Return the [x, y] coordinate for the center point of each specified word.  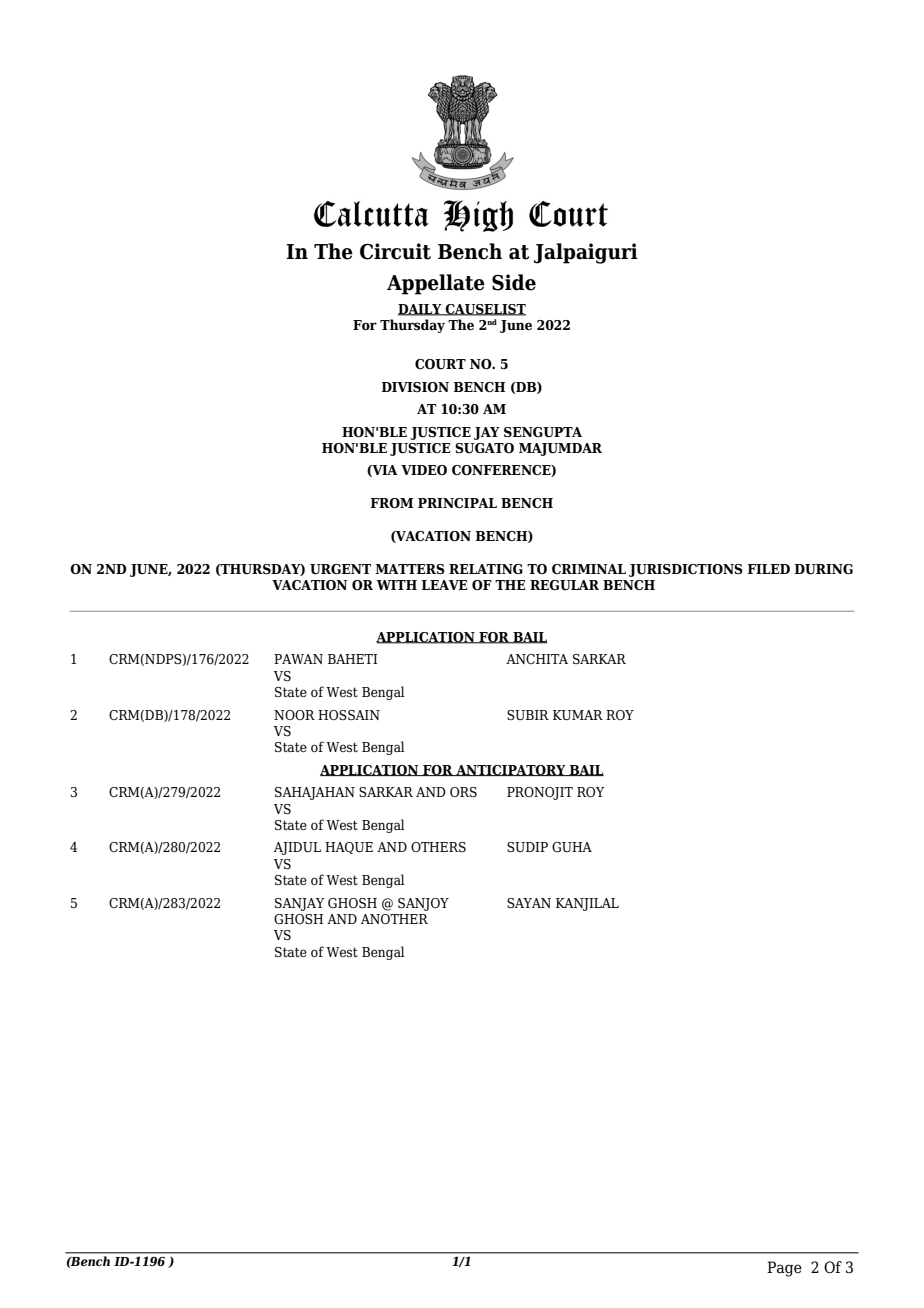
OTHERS [438, 847]
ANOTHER [394, 919]
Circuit [395, 251]
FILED [769, 569]
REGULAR [564, 585]
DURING [824, 569]
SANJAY [300, 904]
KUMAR [578, 715]
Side [514, 282]
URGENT [340, 569]
